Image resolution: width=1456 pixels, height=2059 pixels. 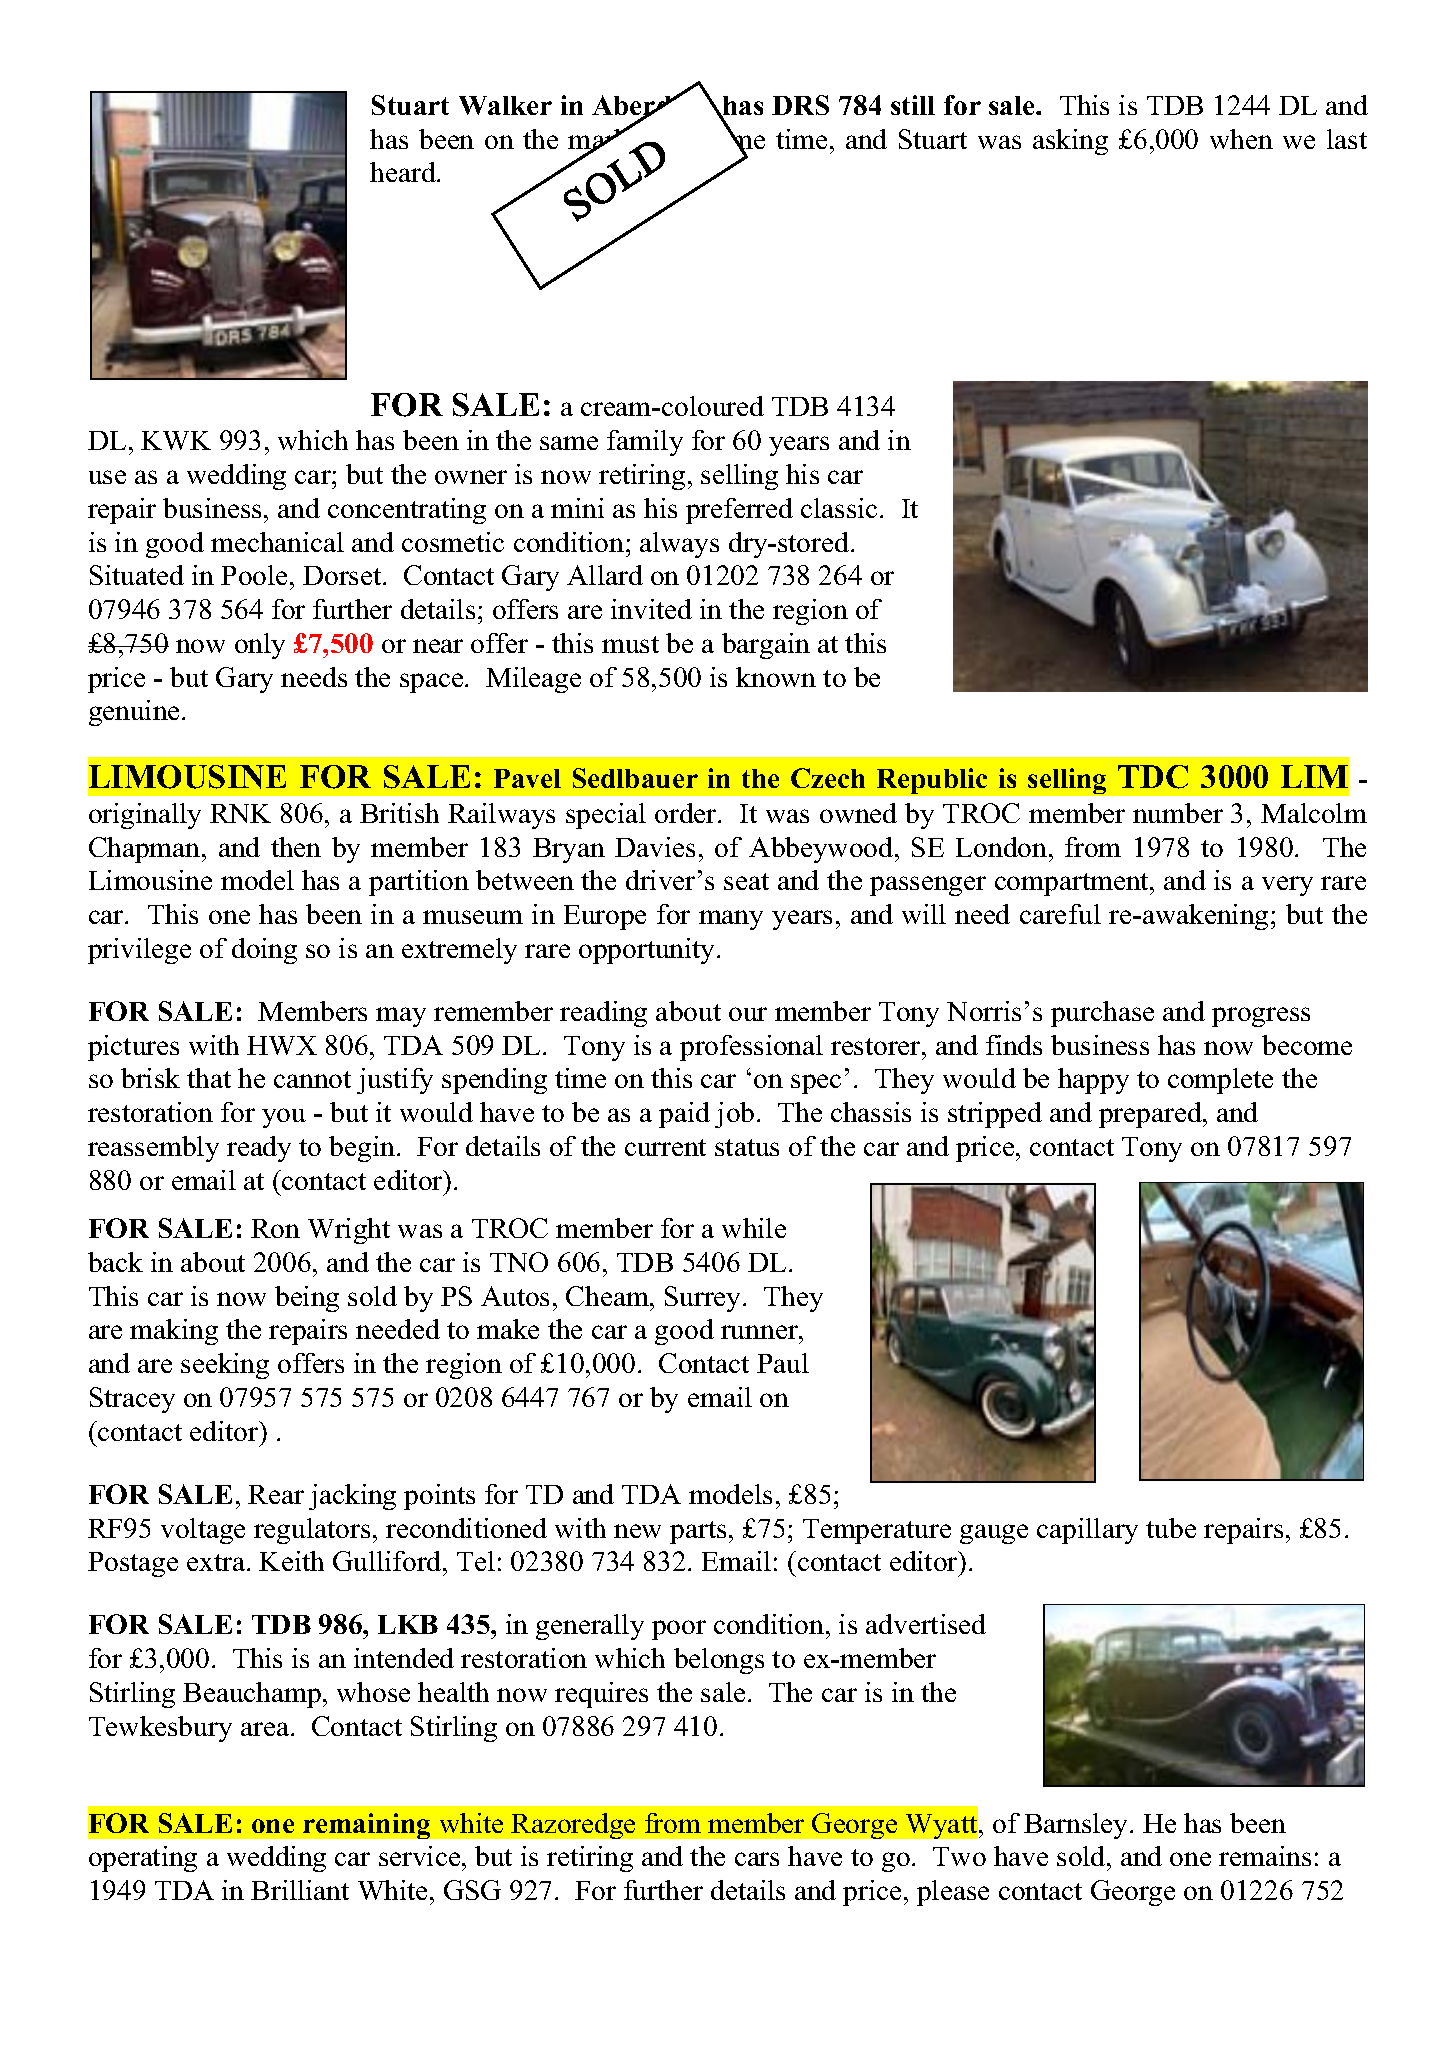 I want to click on DRS, so click(x=800, y=105).
